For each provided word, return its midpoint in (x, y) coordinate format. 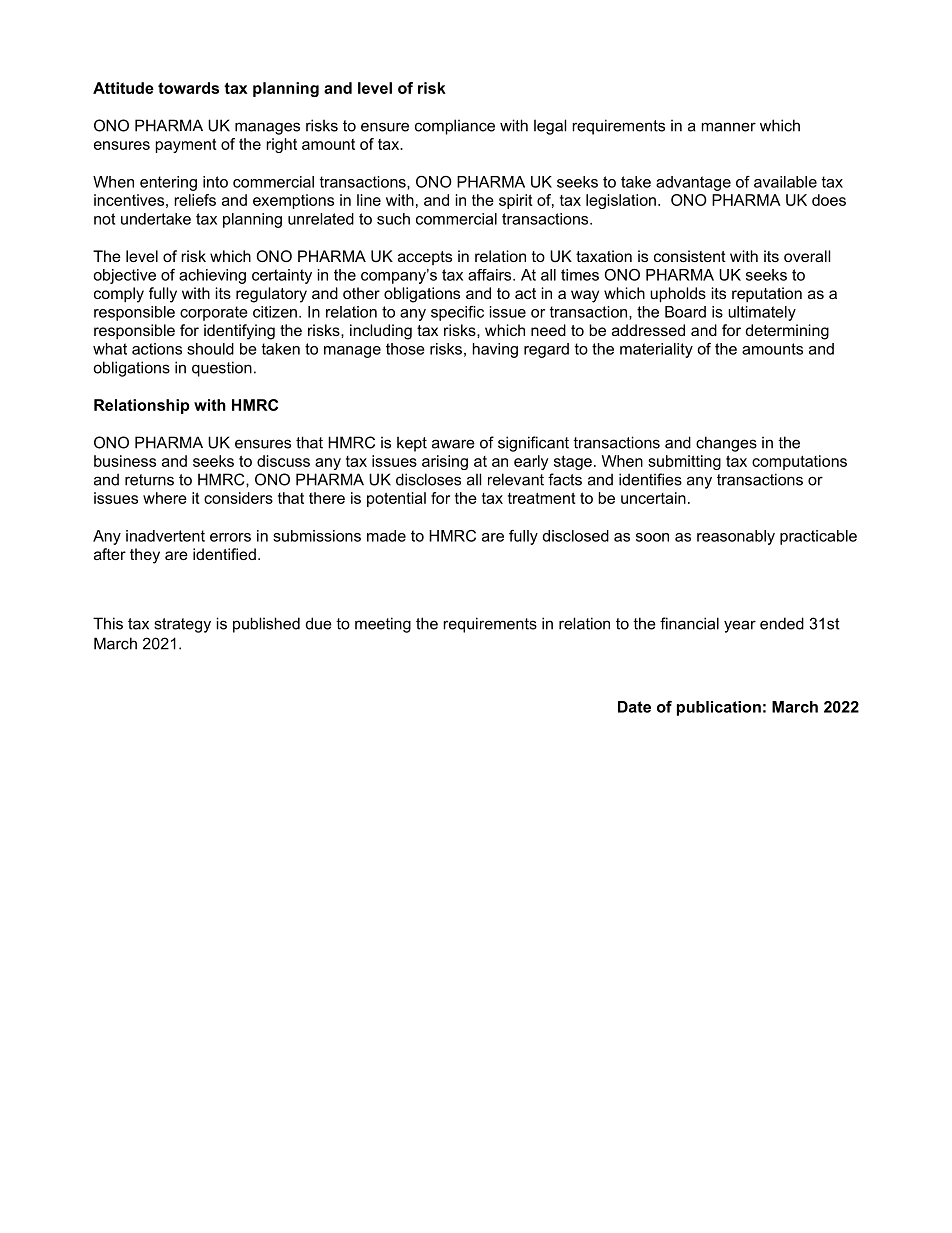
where (165, 498)
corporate (214, 313)
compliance (455, 127)
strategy (182, 625)
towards (188, 88)
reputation (767, 294)
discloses (428, 479)
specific (457, 313)
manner (729, 127)
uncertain (653, 498)
